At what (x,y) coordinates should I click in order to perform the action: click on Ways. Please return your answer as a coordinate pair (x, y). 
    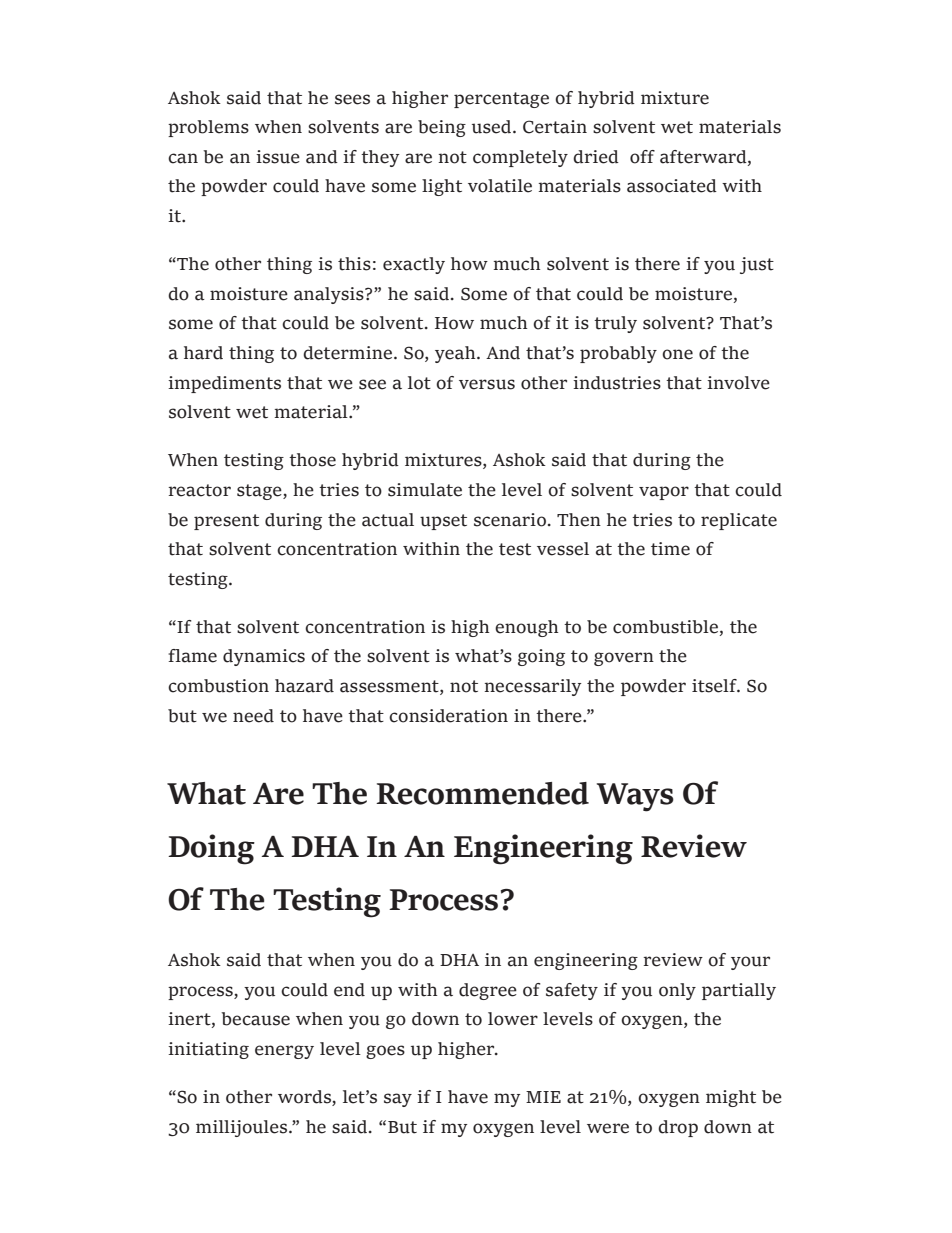
    Looking at the image, I should click on (635, 797).
